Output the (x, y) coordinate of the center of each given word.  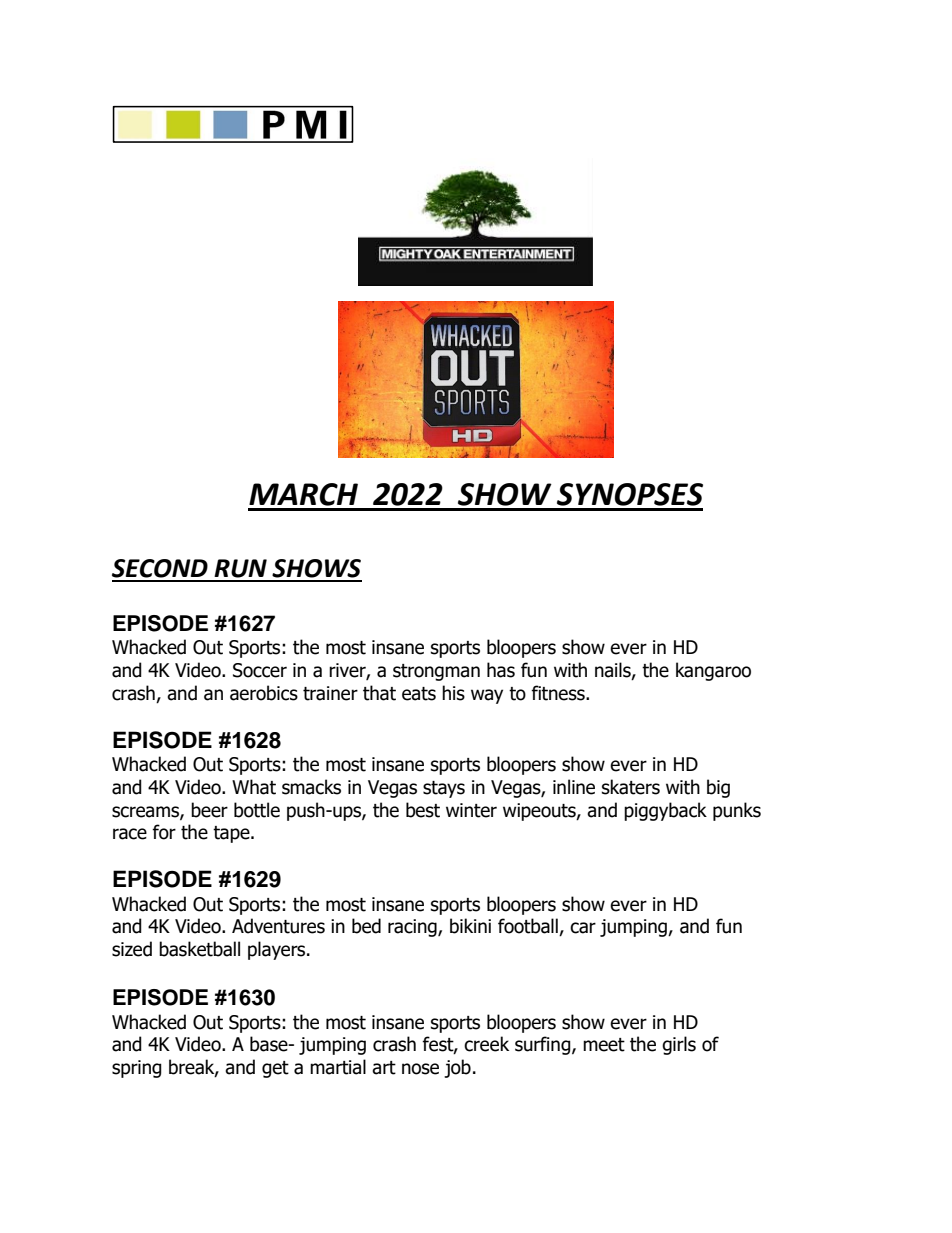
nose (420, 1069)
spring (137, 1069)
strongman (436, 672)
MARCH (303, 494)
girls (679, 1045)
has (501, 670)
